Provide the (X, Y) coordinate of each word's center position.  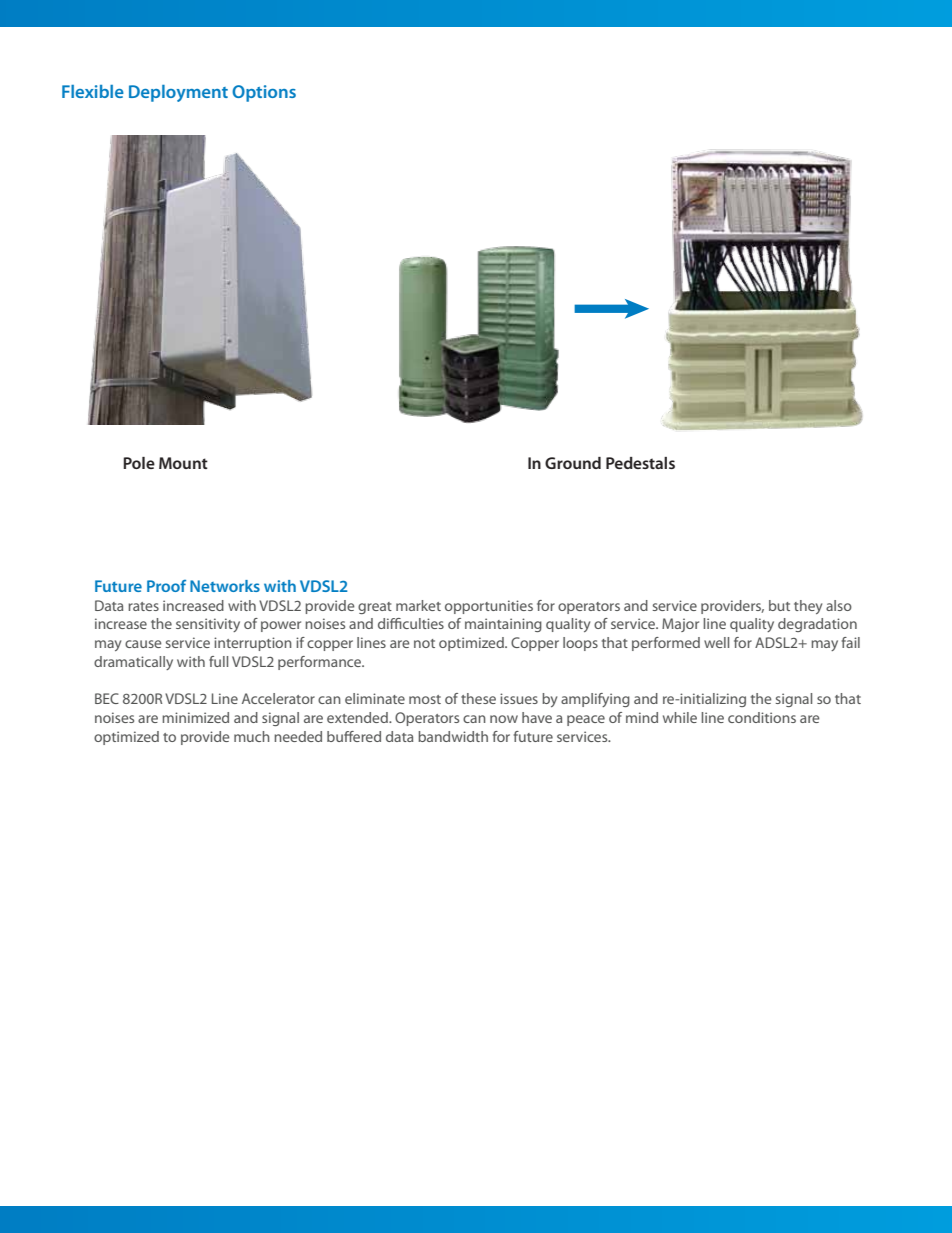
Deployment (178, 93)
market (418, 605)
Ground (573, 463)
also (839, 605)
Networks (225, 586)
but (779, 605)
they (808, 607)
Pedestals (640, 463)
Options (264, 93)
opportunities (489, 607)
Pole (139, 463)
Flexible (93, 91)
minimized (195, 717)
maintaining (503, 625)
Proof (166, 586)
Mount (183, 463)
